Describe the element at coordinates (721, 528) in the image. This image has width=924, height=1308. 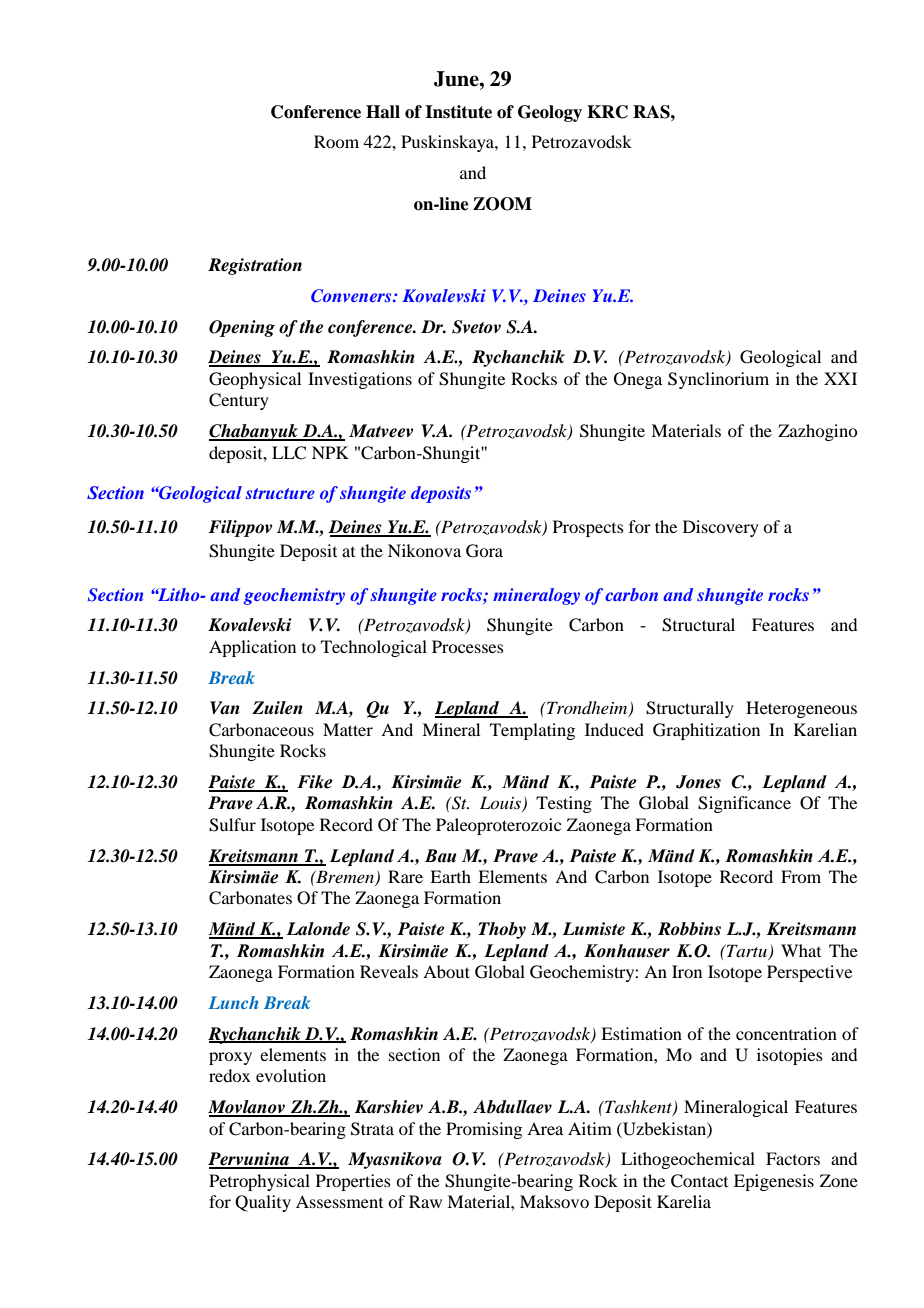
I see `Discovery` at that location.
